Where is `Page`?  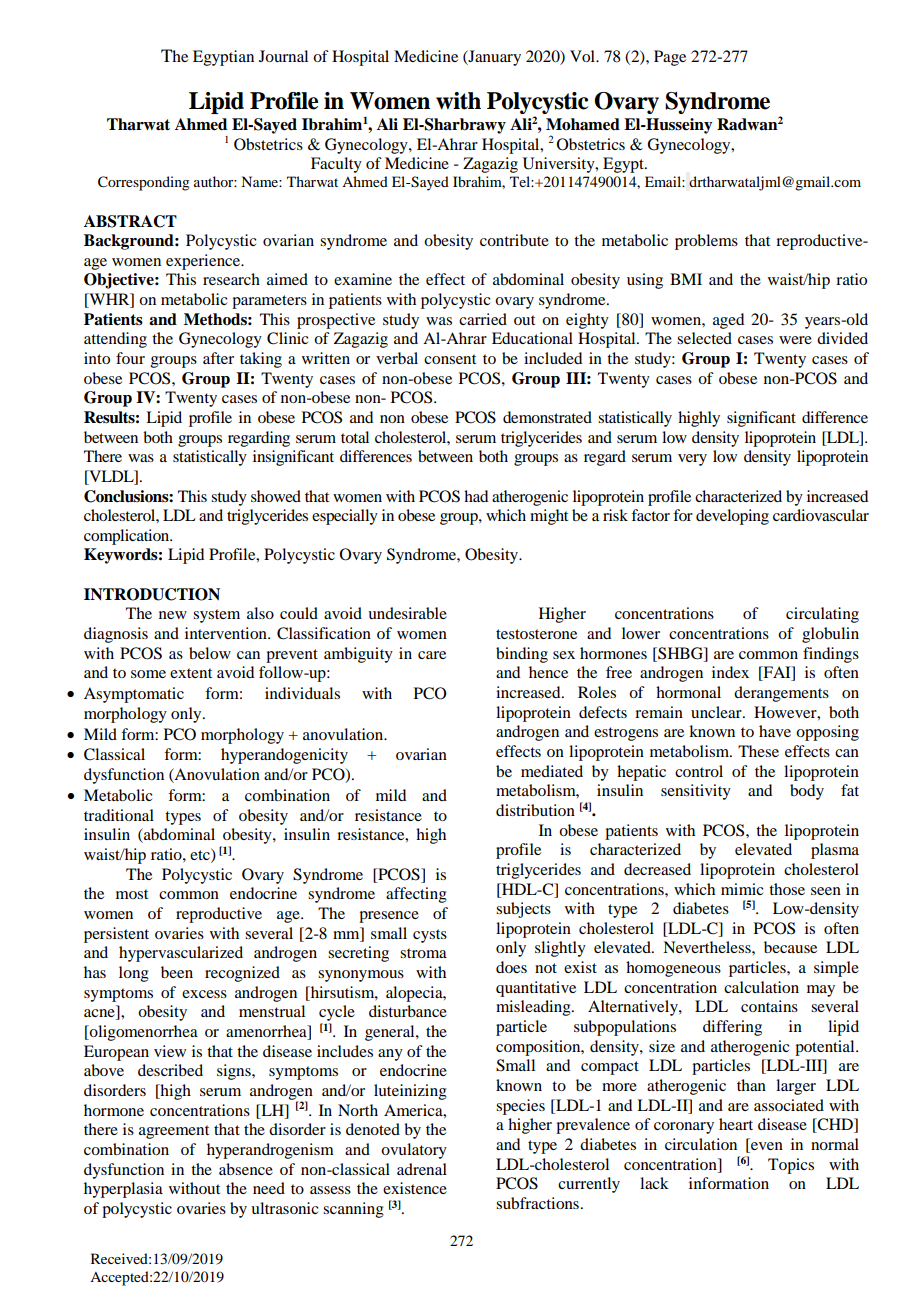 Page is located at coordinates (670, 58).
